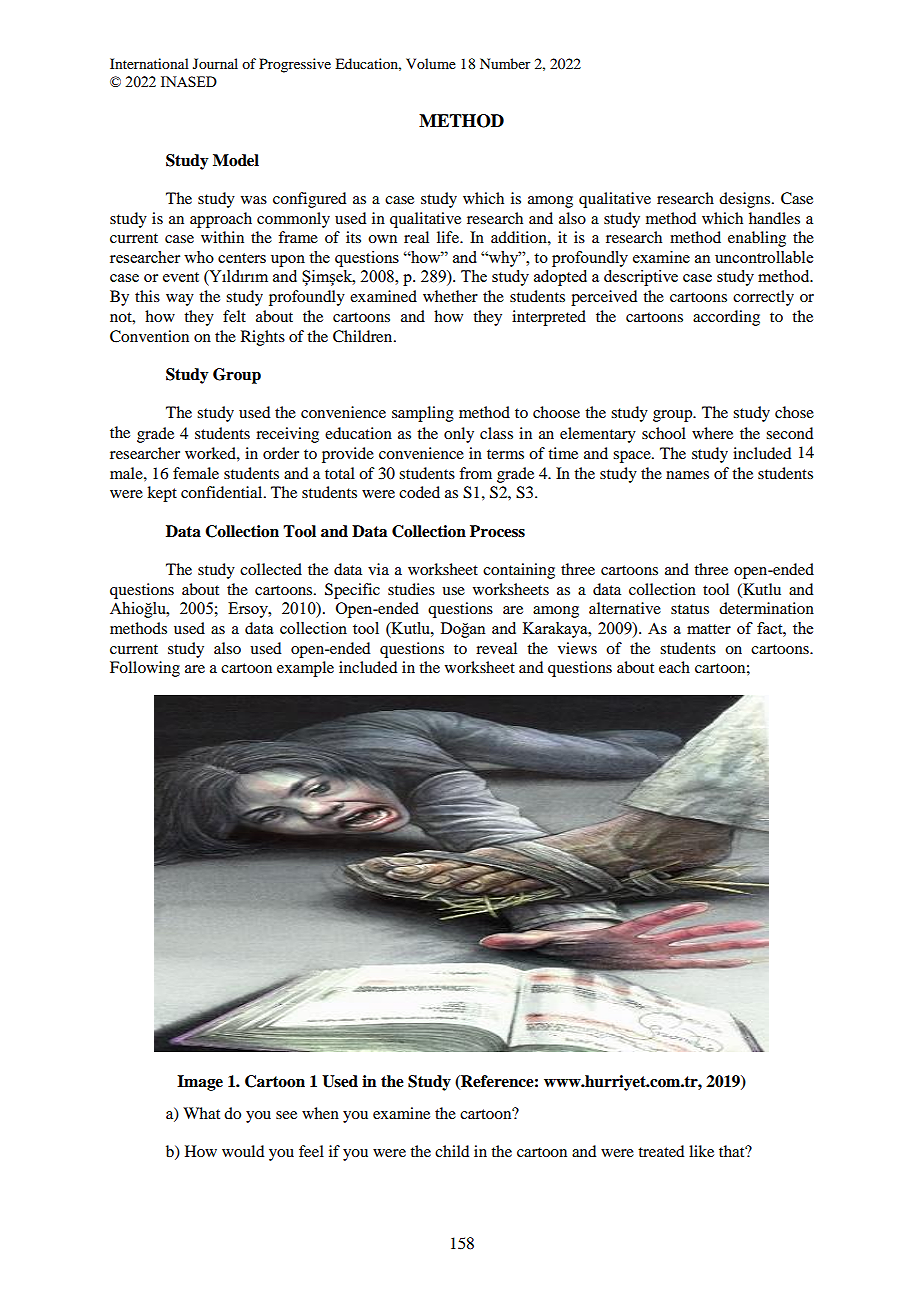 The image size is (924, 1308). I want to click on names, so click(687, 475).
